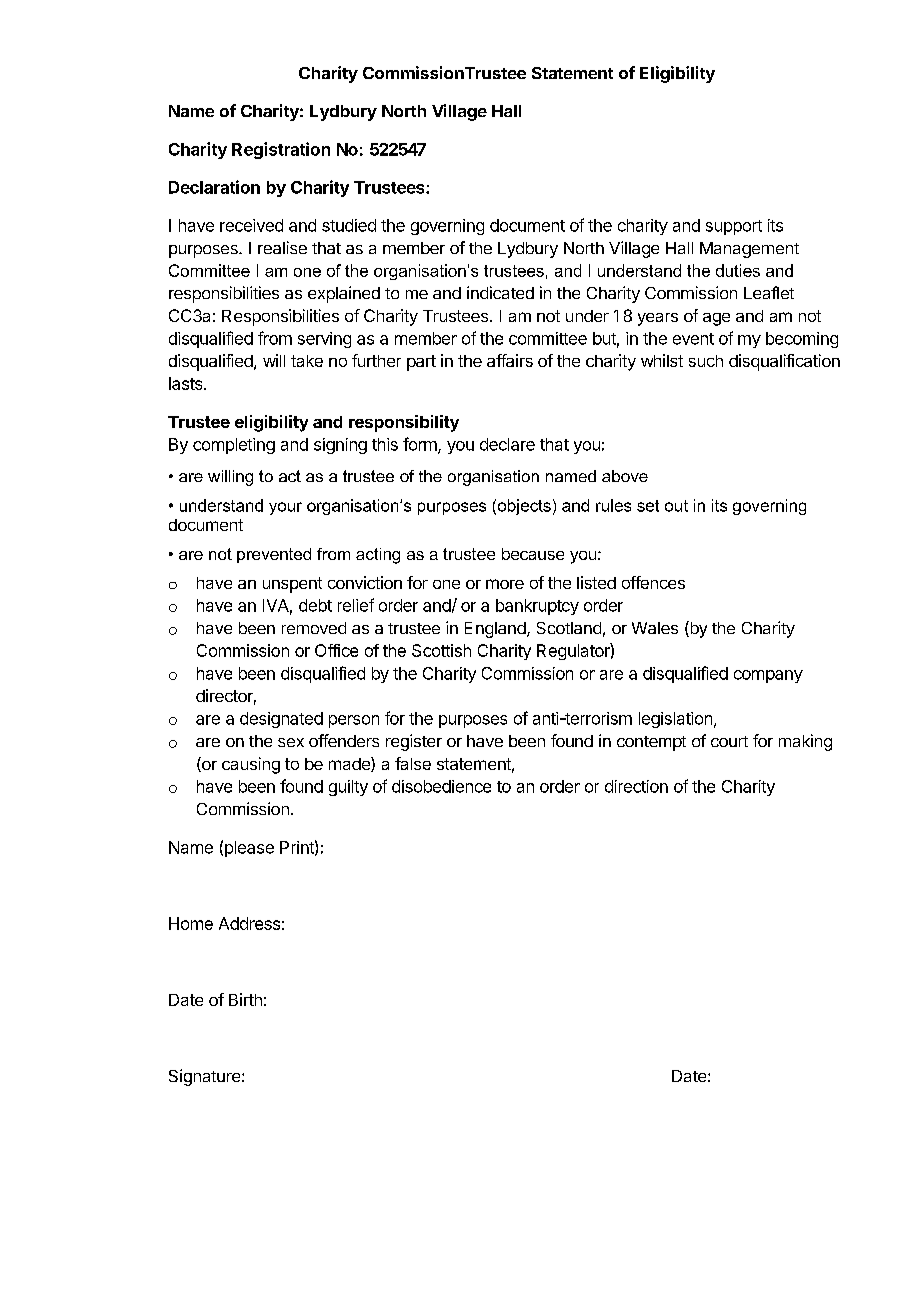 This page has height=1308, width=924. I want to click on Birth, so click(245, 999).
